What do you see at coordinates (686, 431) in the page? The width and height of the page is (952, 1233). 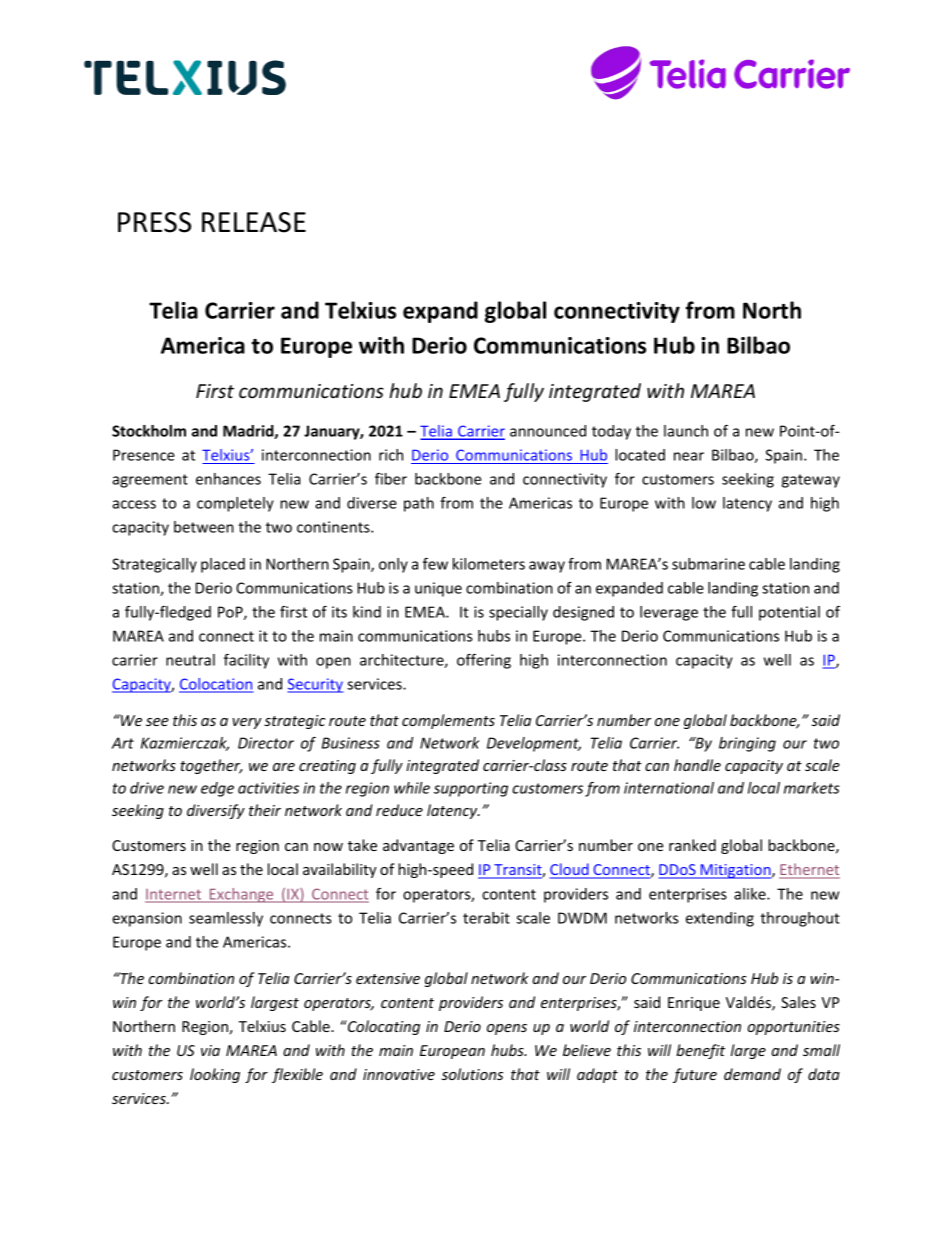 I see `launch` at bounding box center [686, 431].
